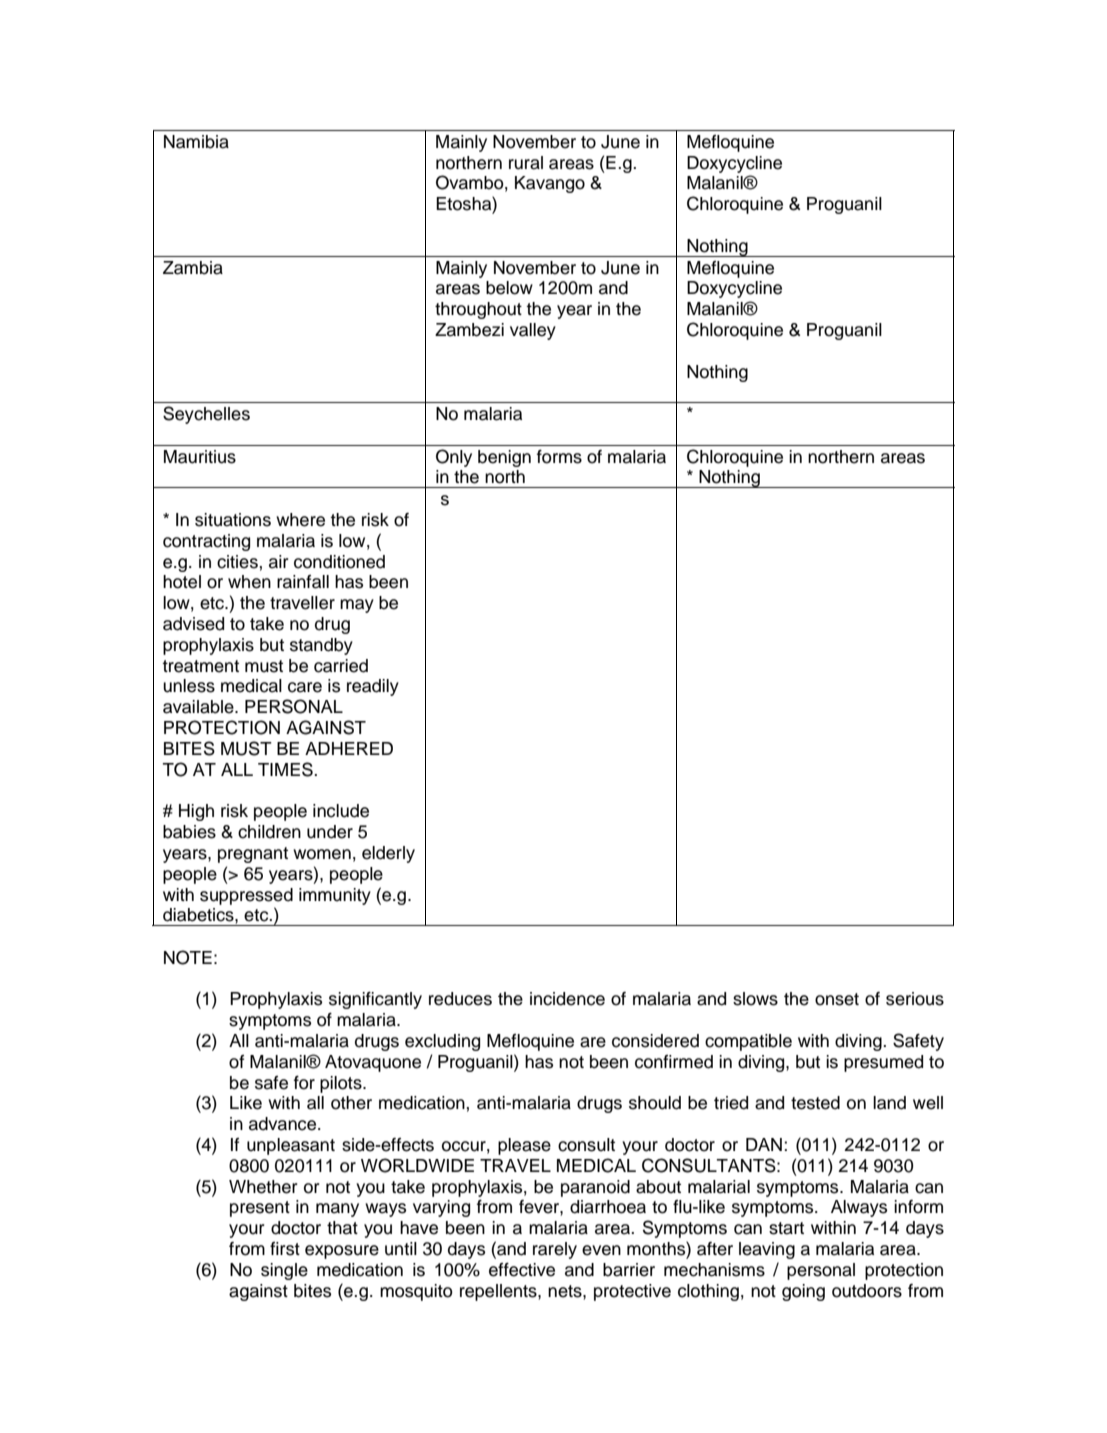  What do you see at coordinates (837, 999) in the page?
I see `onset` at bounding box center [837, 999].
